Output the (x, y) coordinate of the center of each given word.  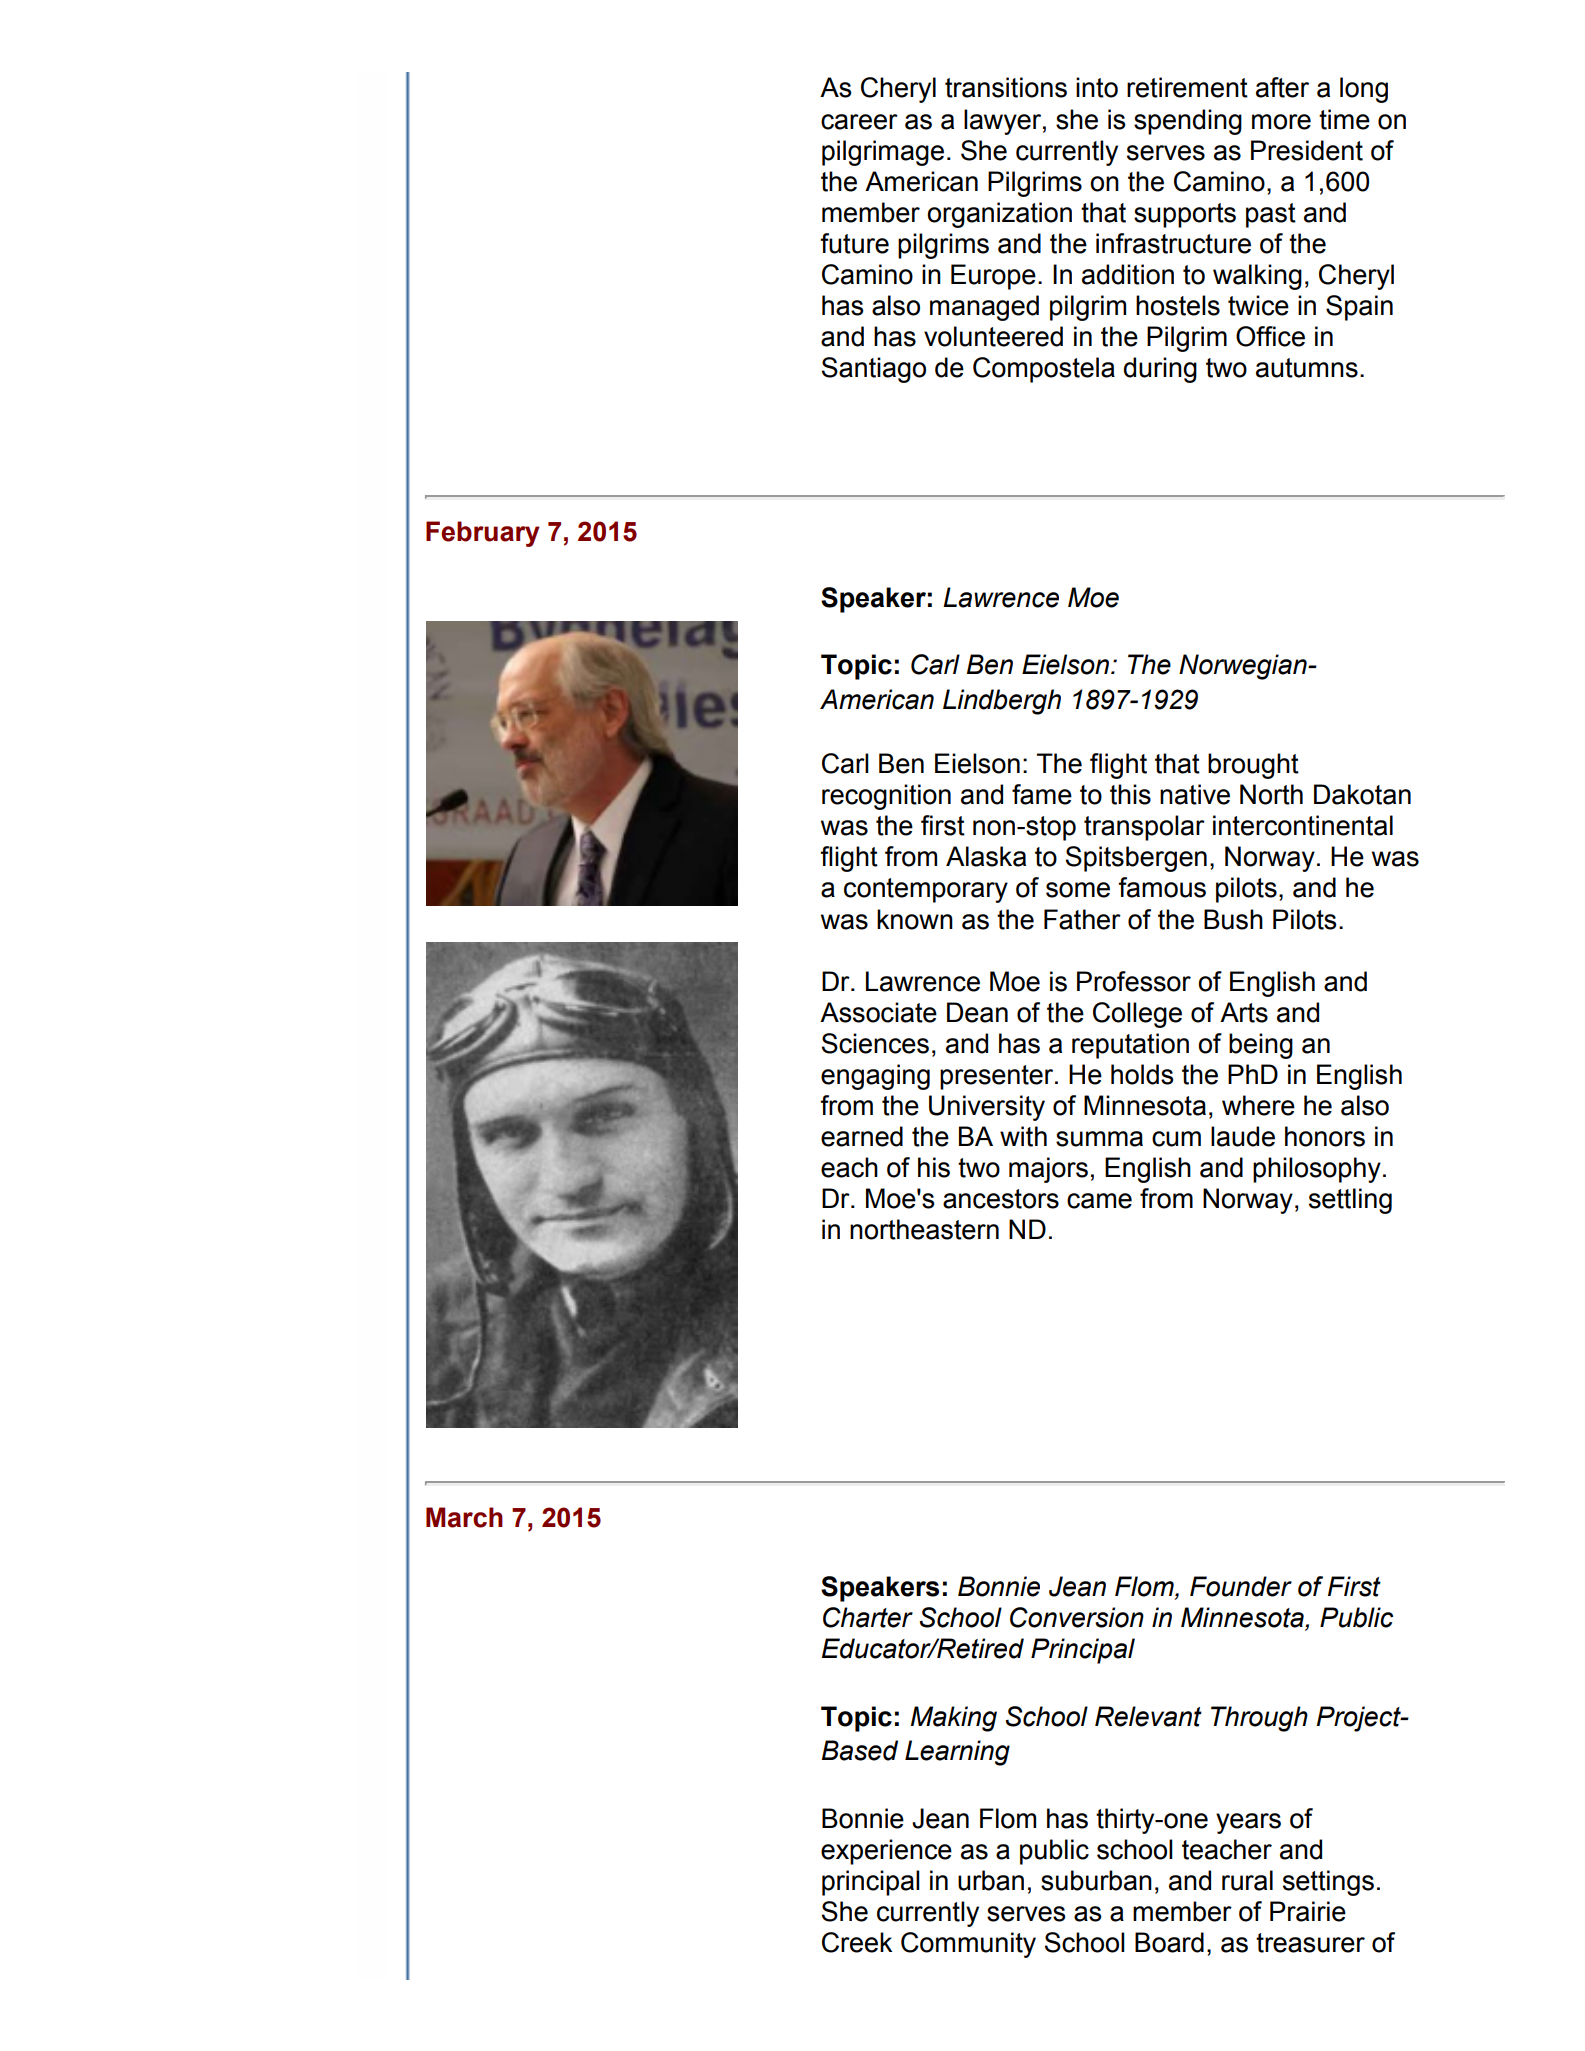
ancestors (1001, 1199)
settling (1350, 1201)
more (1281, 122)
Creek (857, 1942)
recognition (886, 797)
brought (1253, 766)
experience (886, 1852)
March (464, 1517)
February (483, 534)
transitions (1006, 87)
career (859, 122)
